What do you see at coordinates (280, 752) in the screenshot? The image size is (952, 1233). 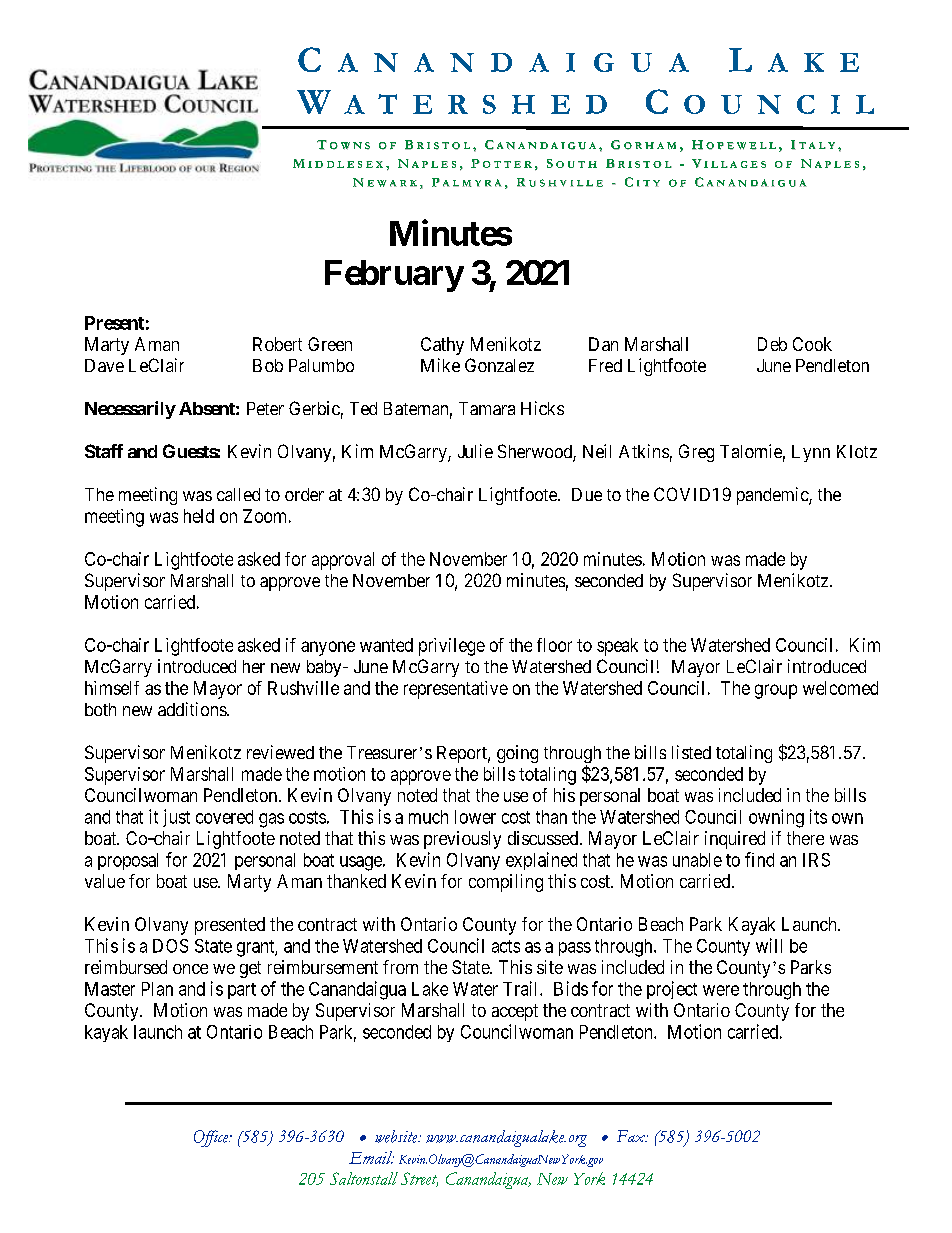 I see `reviewed` at bounding box center [280, 752].
